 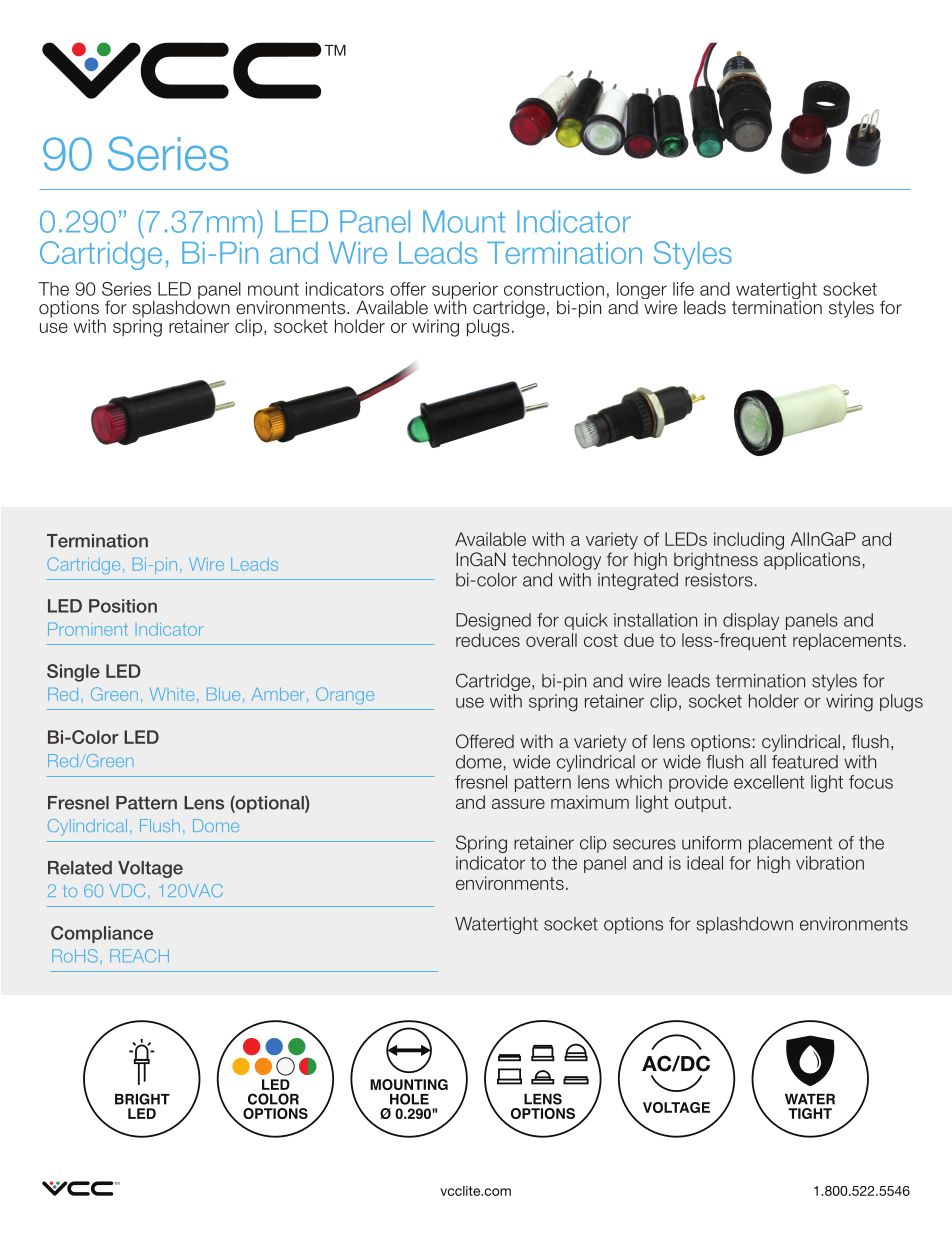 I want to click on vibration, so click(x=830, y=863).
